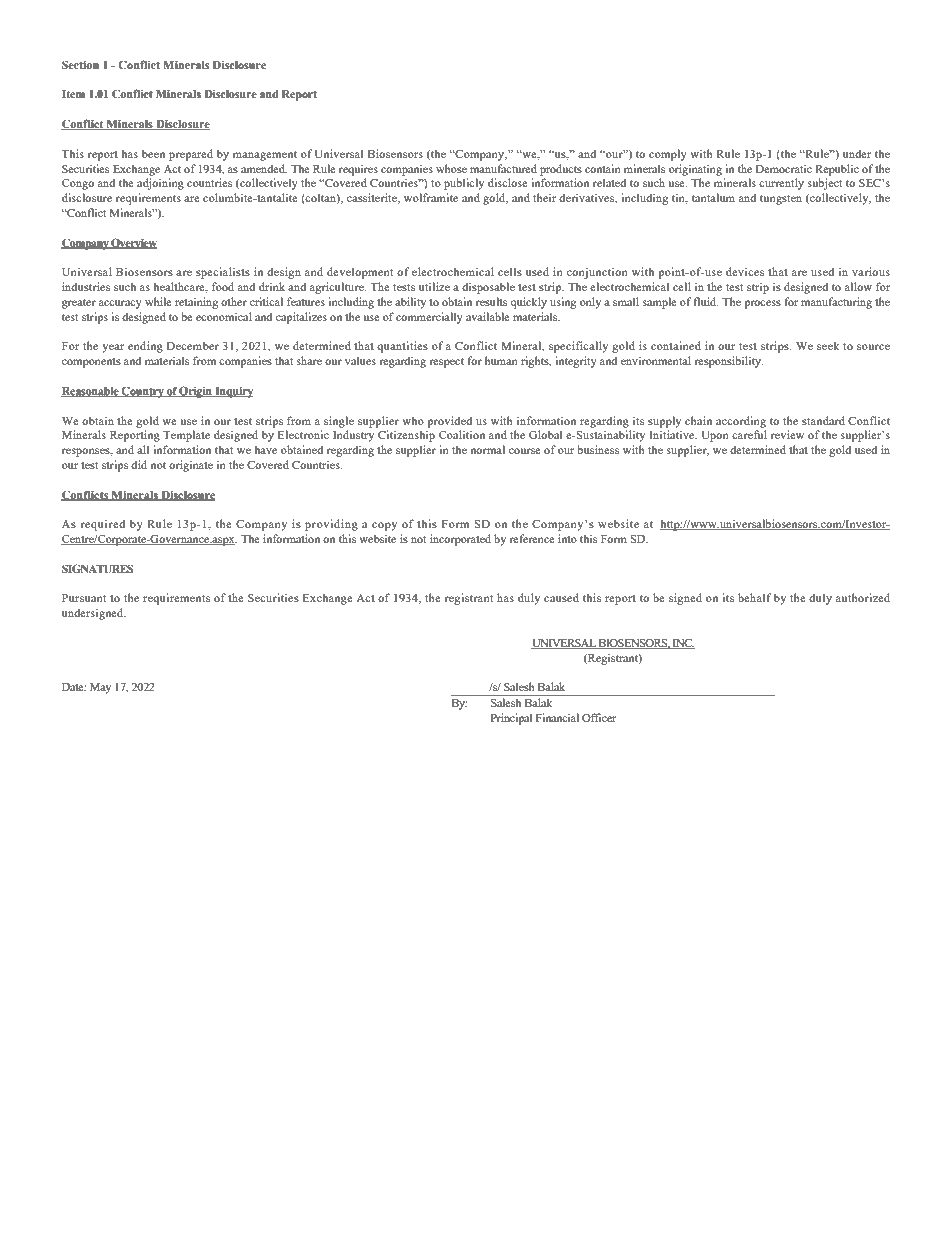 This screenshot has width=952, height=1233. Describe the element at coordinates (451, 168) in the screenshot. I see `whose` at that location.
